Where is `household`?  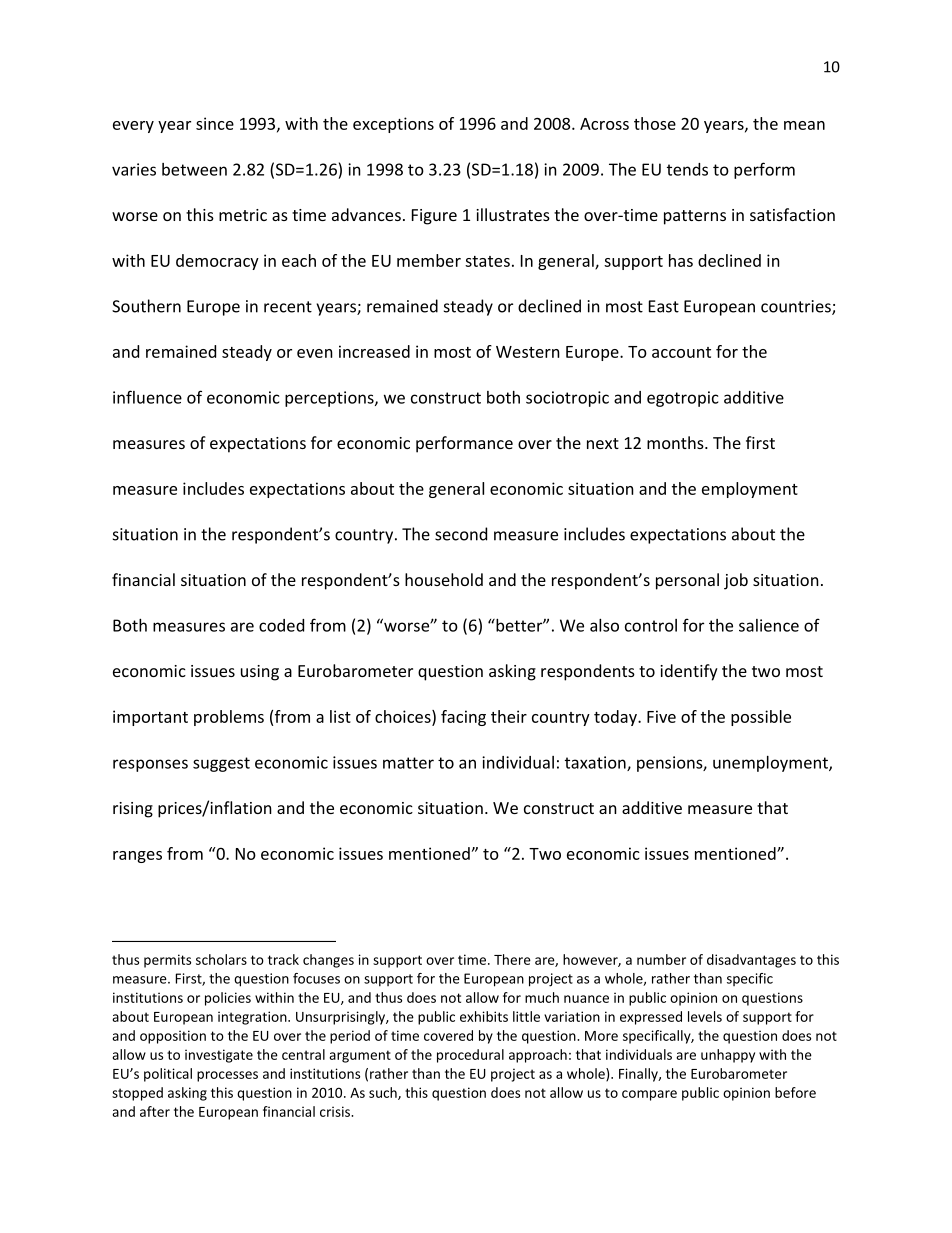 household is located at coordinates (444, 579).
